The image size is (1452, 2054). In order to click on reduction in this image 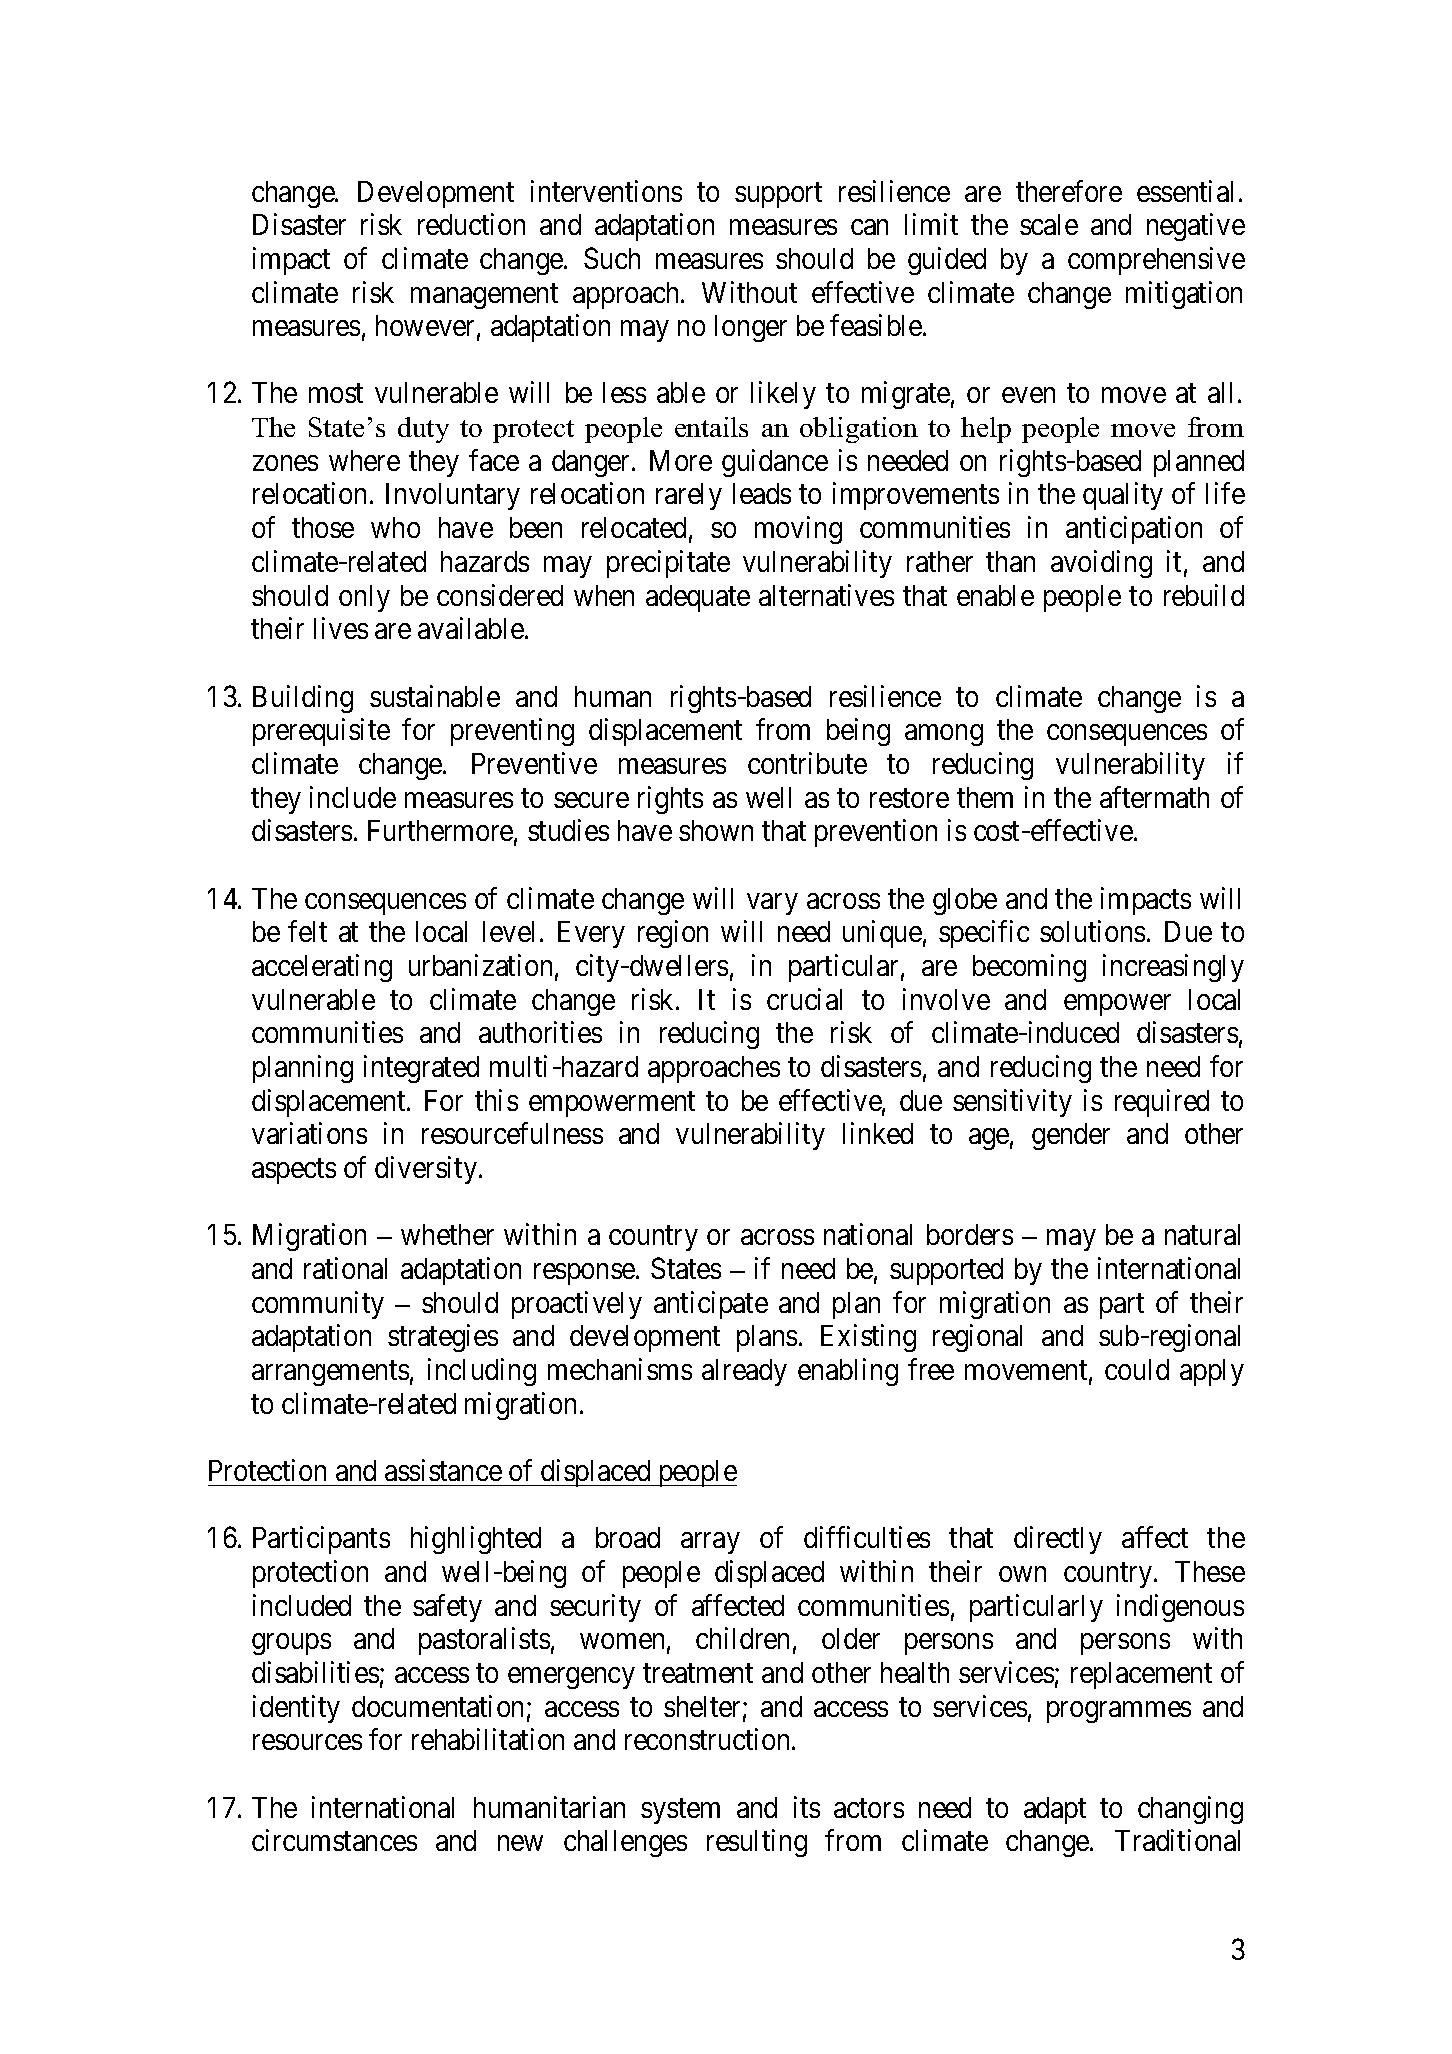, I will do `click(471, 224)`.
